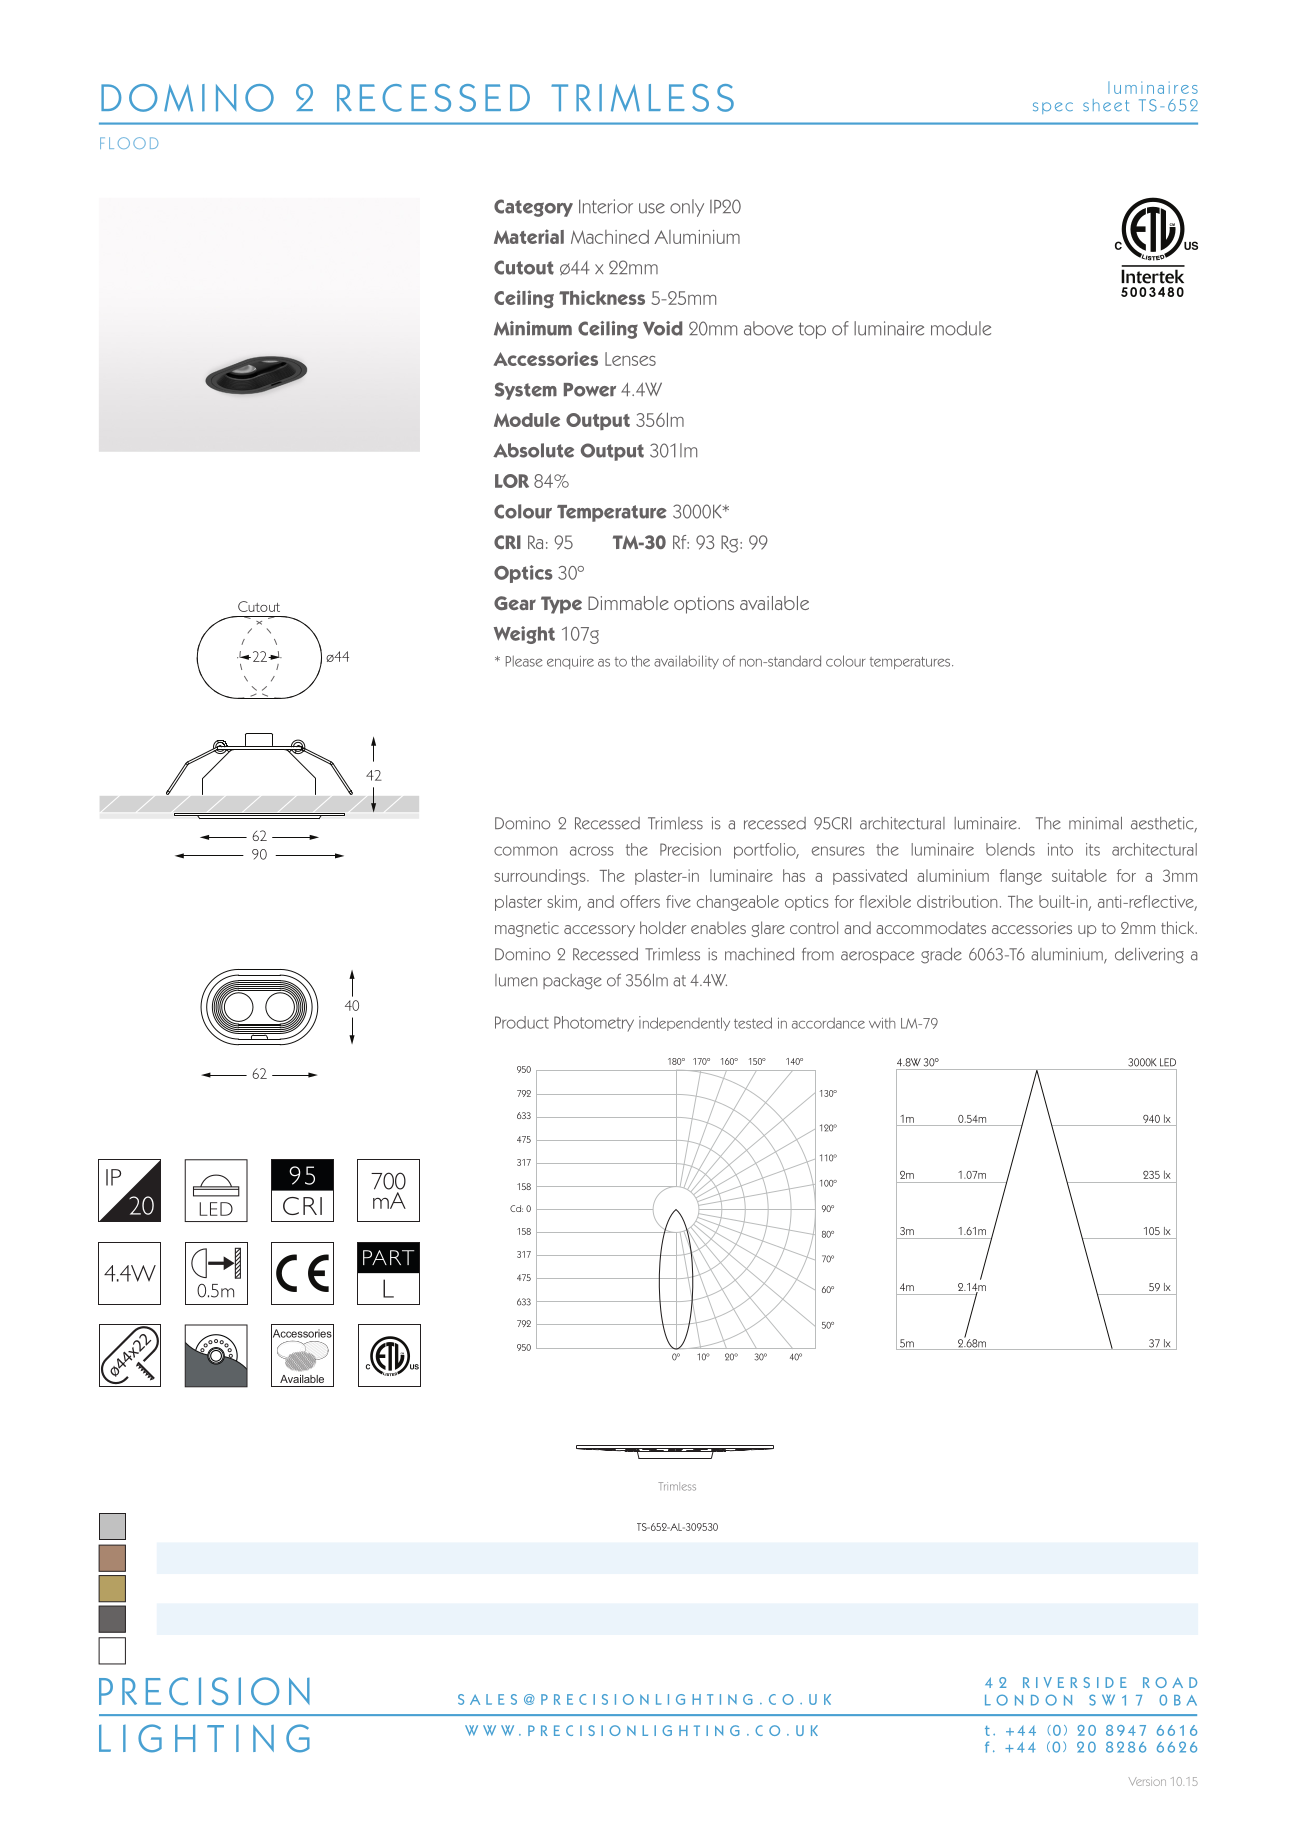  What do you see at coordinates (1028, 1700) in the document?
I see `LONDON` at bounding box center [1028, 1700].
